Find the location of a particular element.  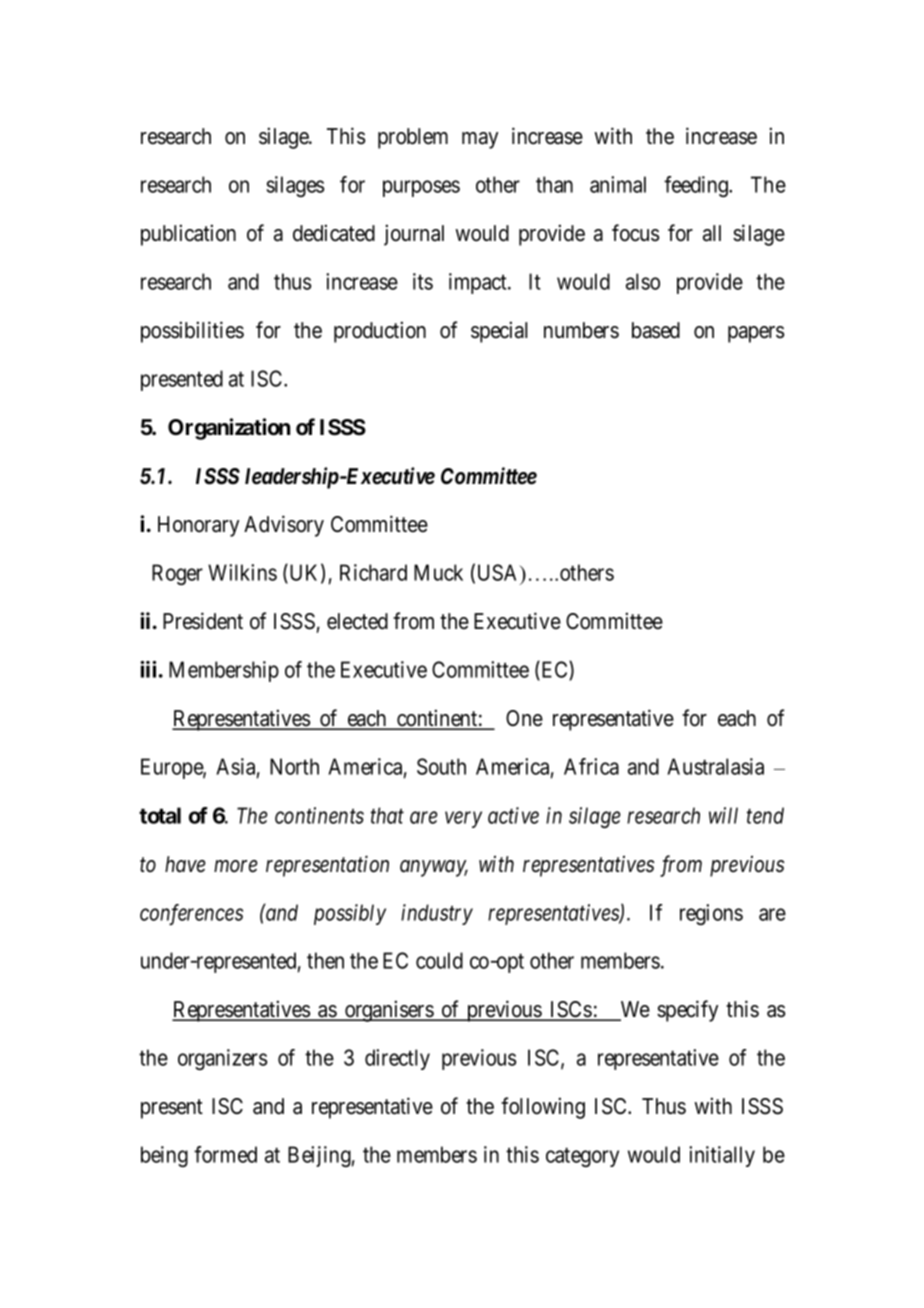

initially is located at coordinates (722, 1156).
